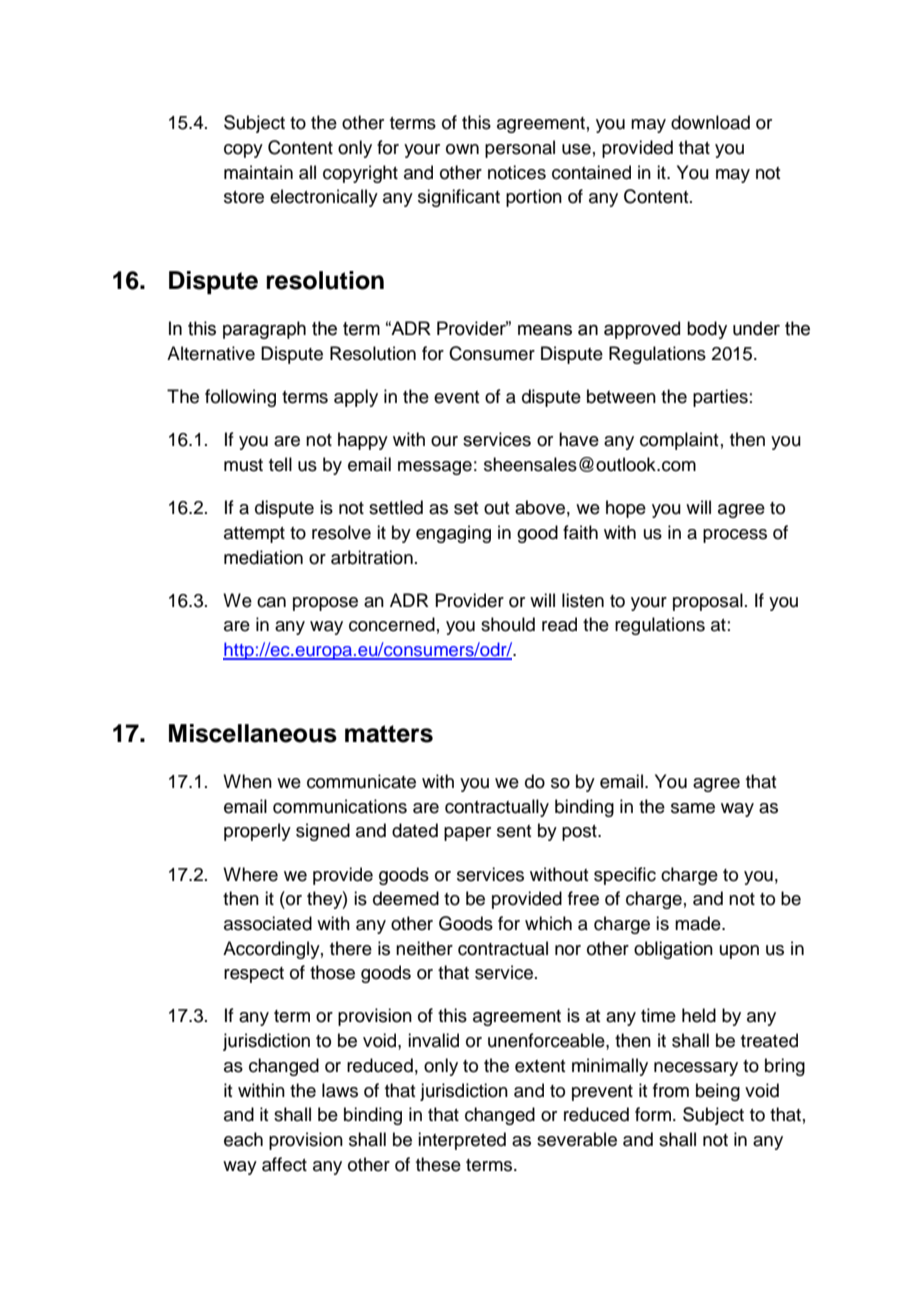 This image has width=924, height=1307. What do you see at coordinates (545, 330) in the image?
I see `means` at bounding box center [545, 330].
